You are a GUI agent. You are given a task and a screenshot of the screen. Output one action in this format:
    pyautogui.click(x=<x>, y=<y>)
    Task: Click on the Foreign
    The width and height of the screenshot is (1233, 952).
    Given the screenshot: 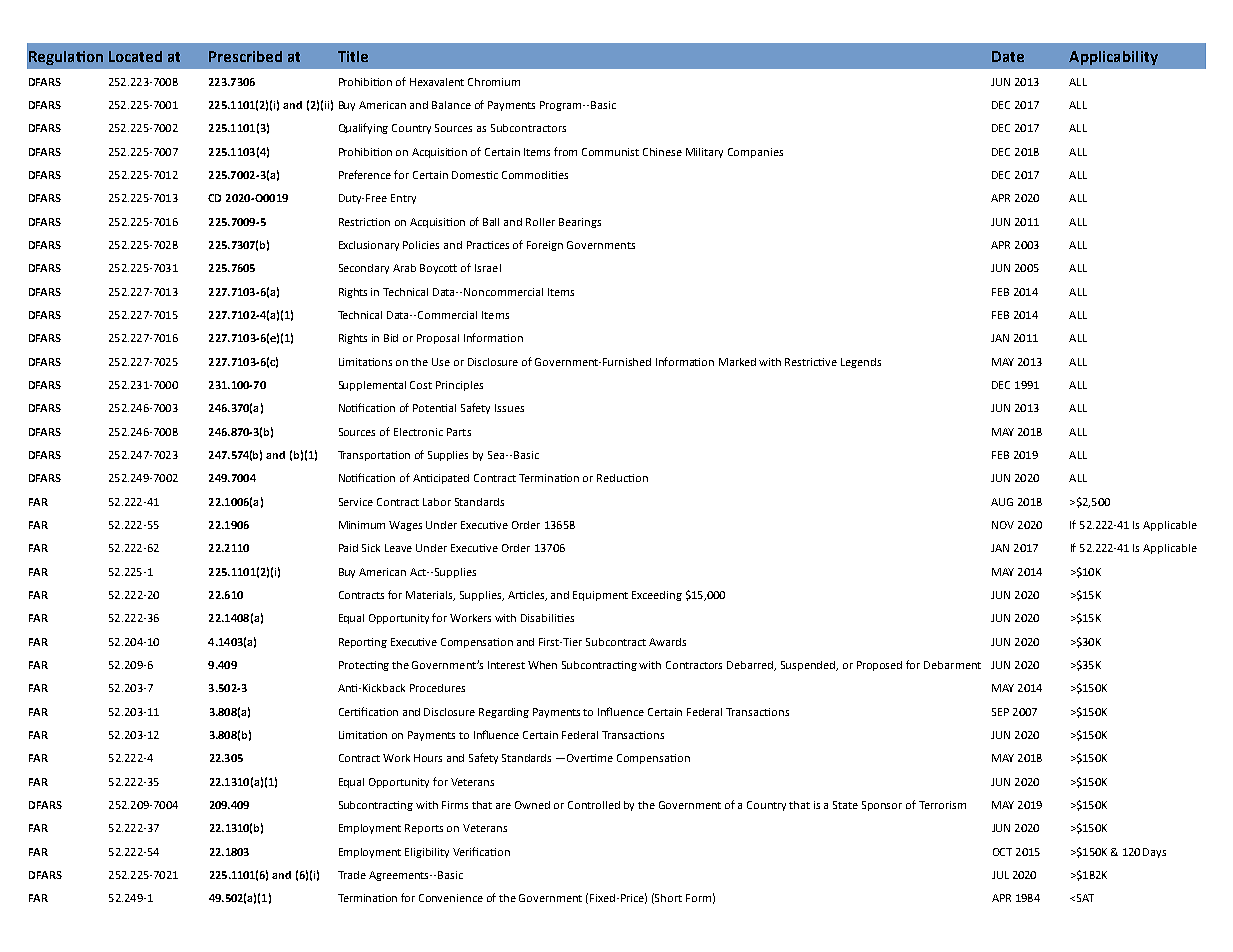 What is the action you would take?
    pyautogui.click(x=545, y=246)
